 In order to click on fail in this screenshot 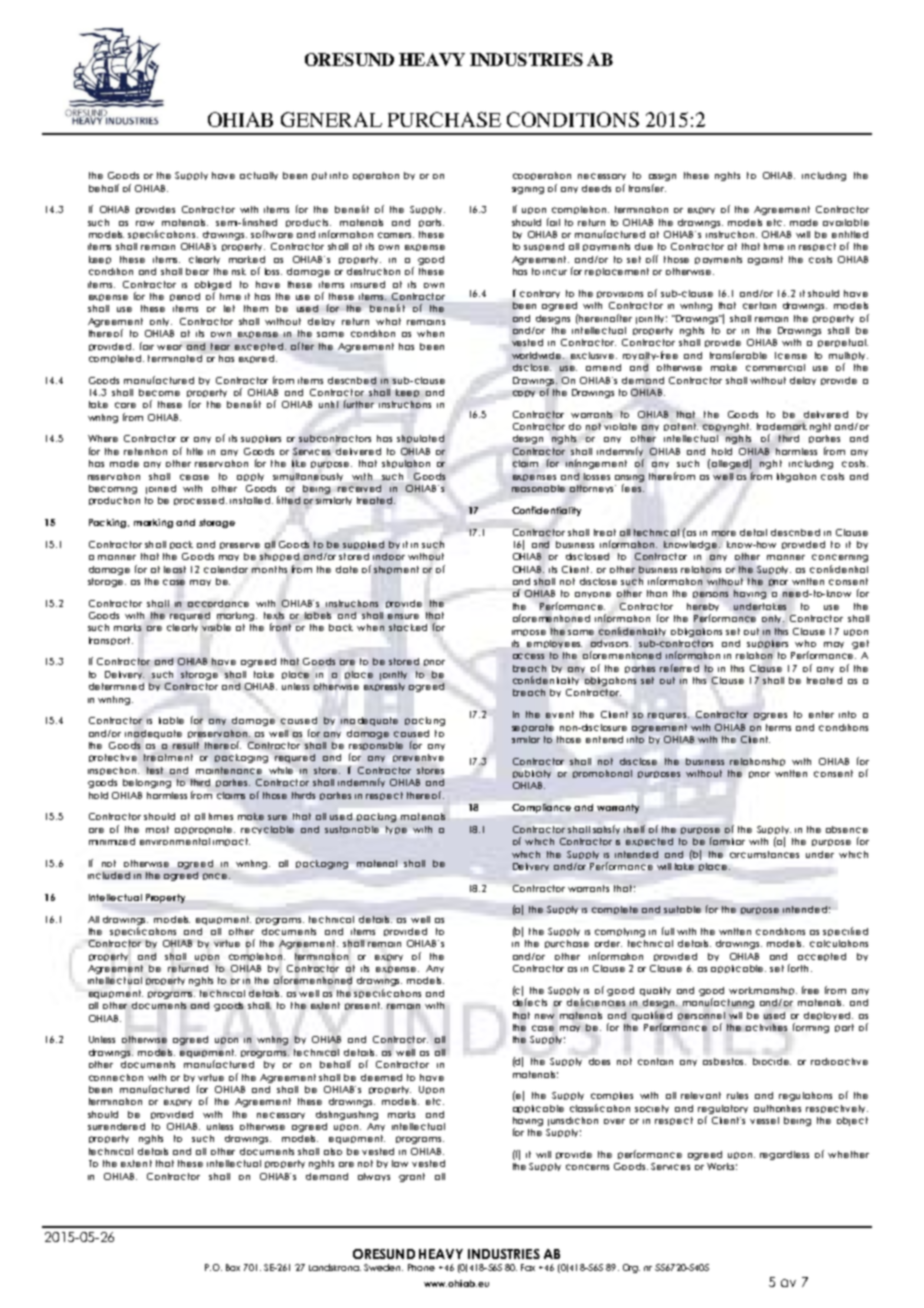, I will do `click(553, 222)`.
